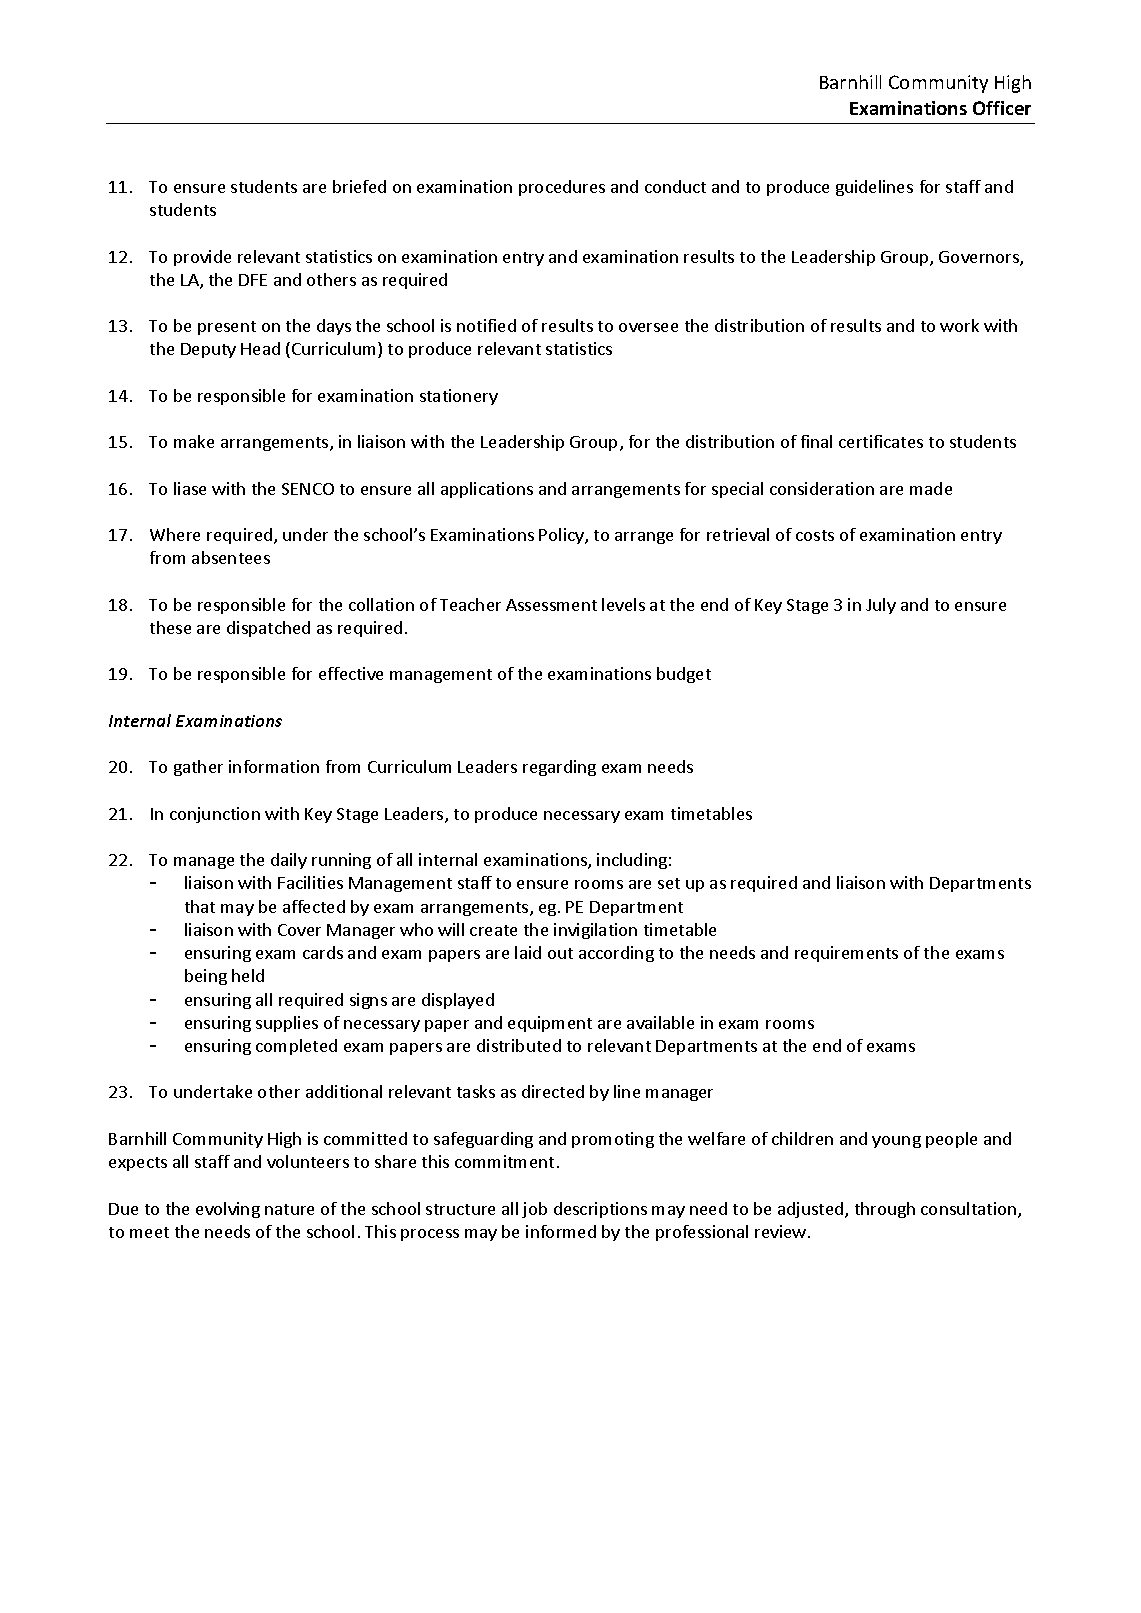 The height and width of the document is (1613, 1141). I want to click on requirements, so click(846, 954).
